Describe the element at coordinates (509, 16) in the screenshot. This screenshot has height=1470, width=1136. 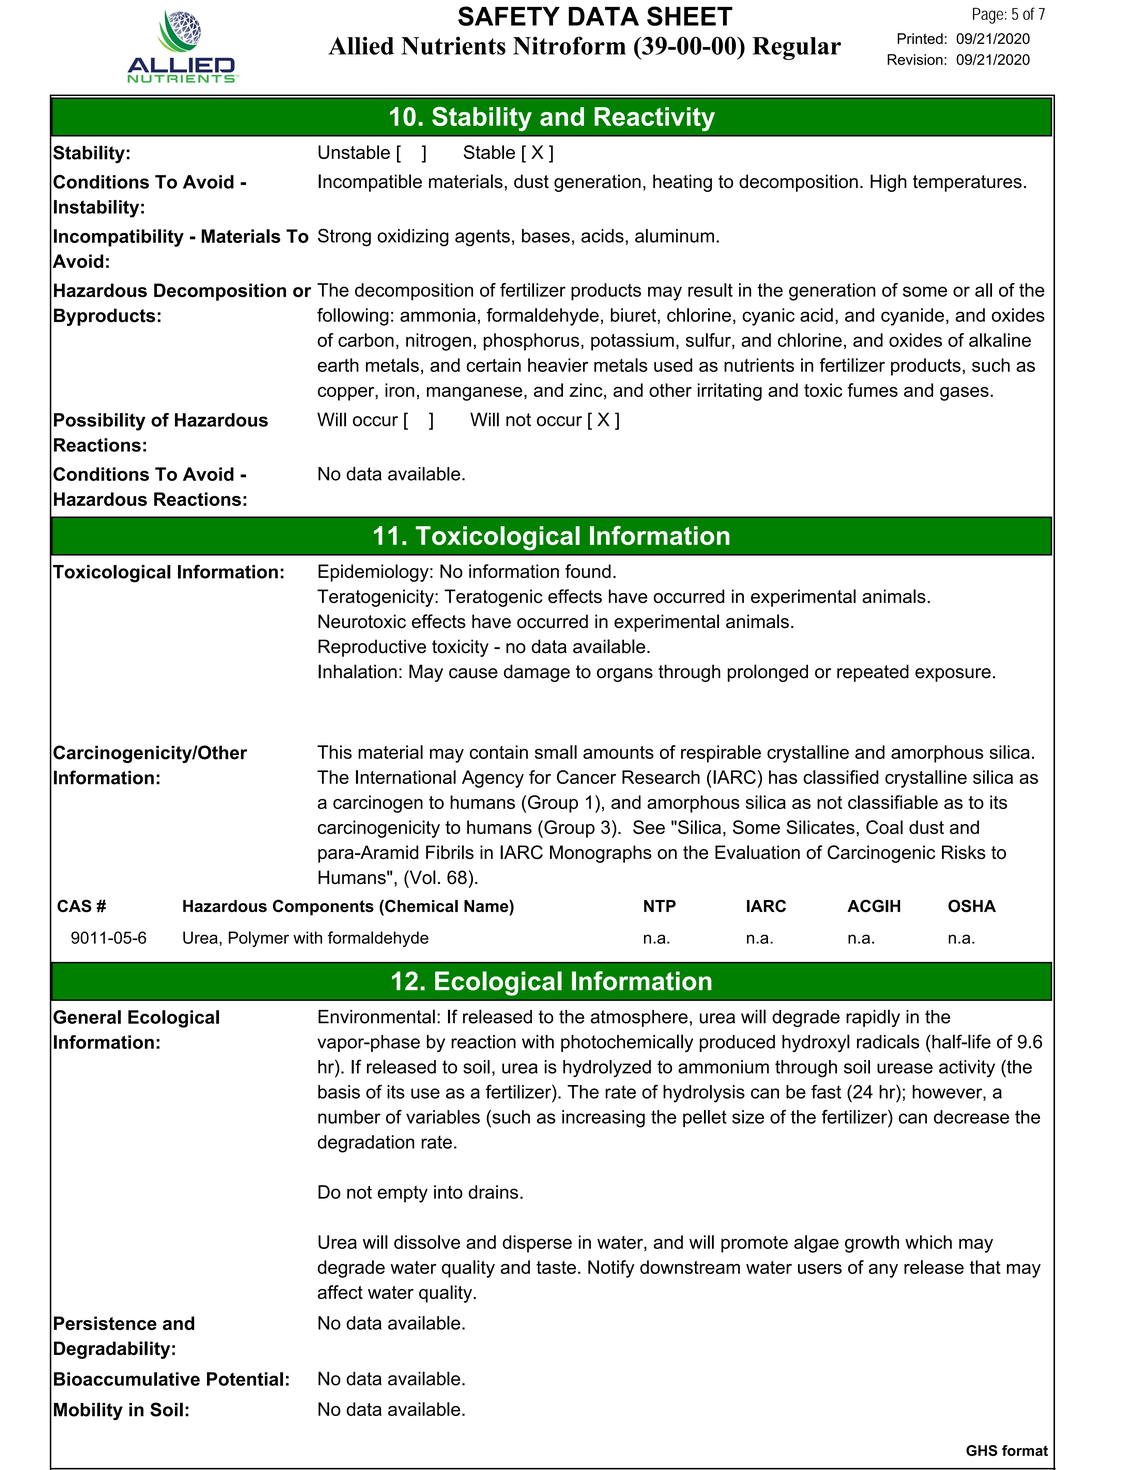
I see `SAFETY` at that location.
